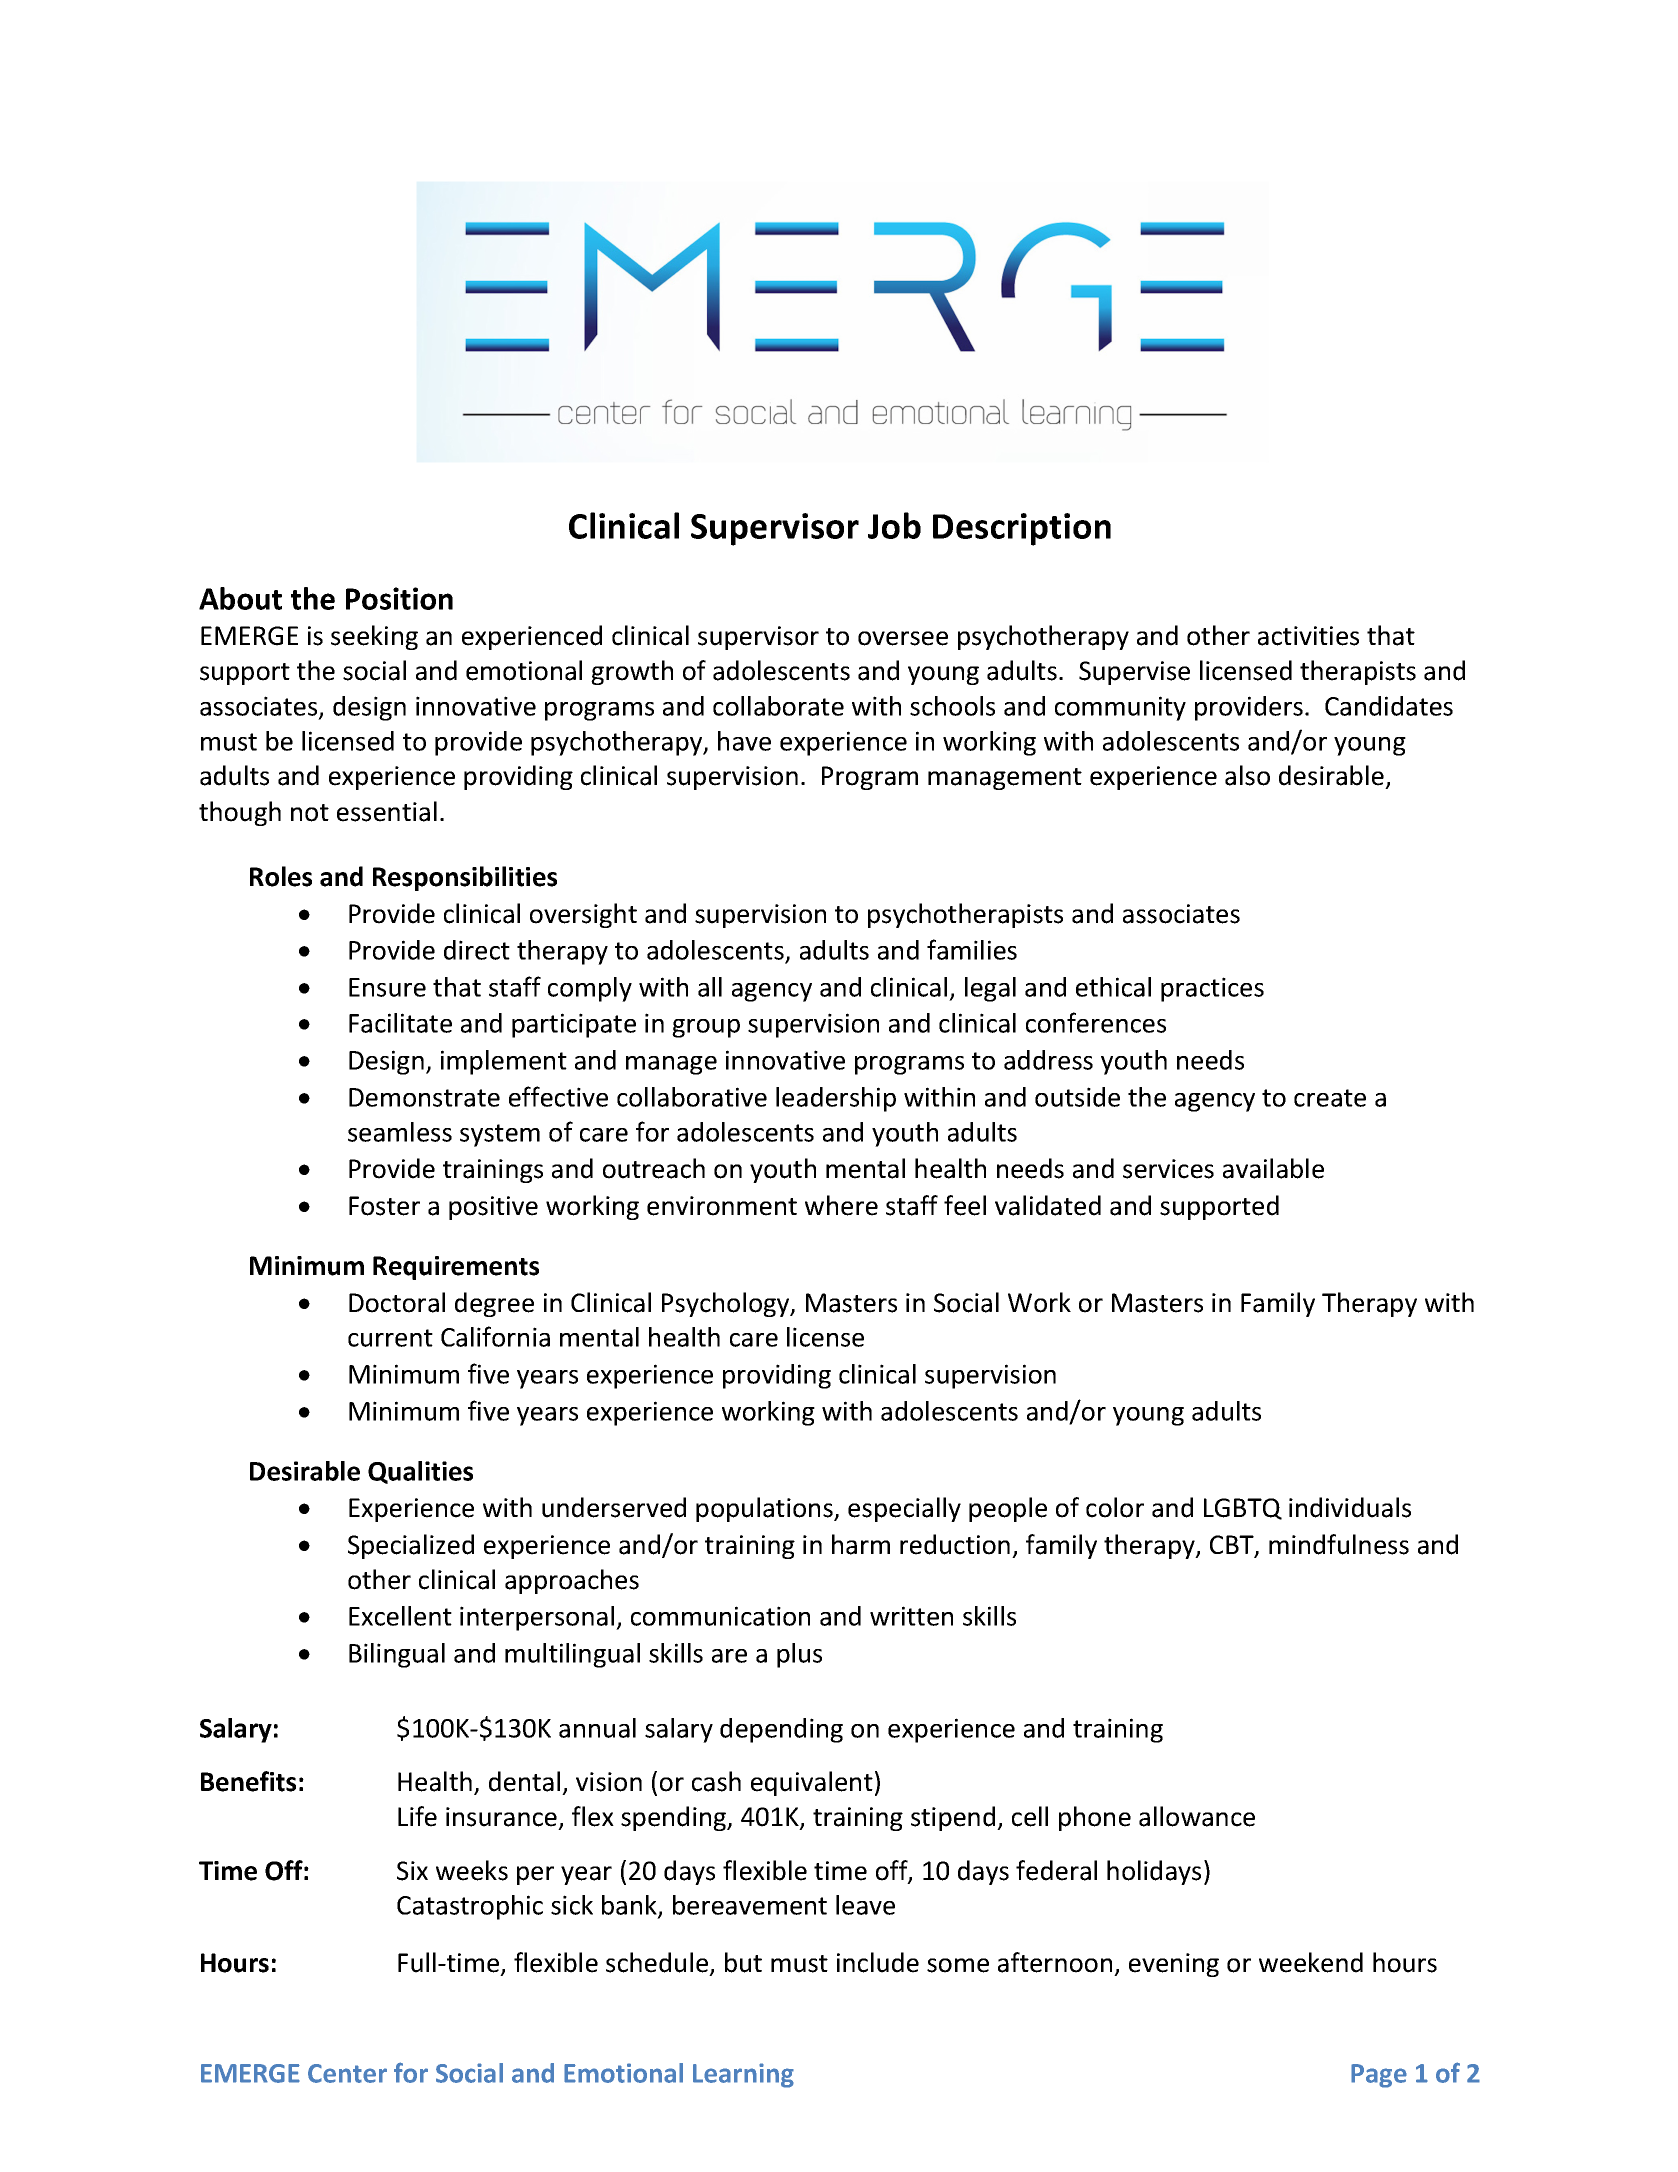  What do you see at coordinates (743, 2075) in the document?
I see `Learning` at bounding box center [743, 2075].
